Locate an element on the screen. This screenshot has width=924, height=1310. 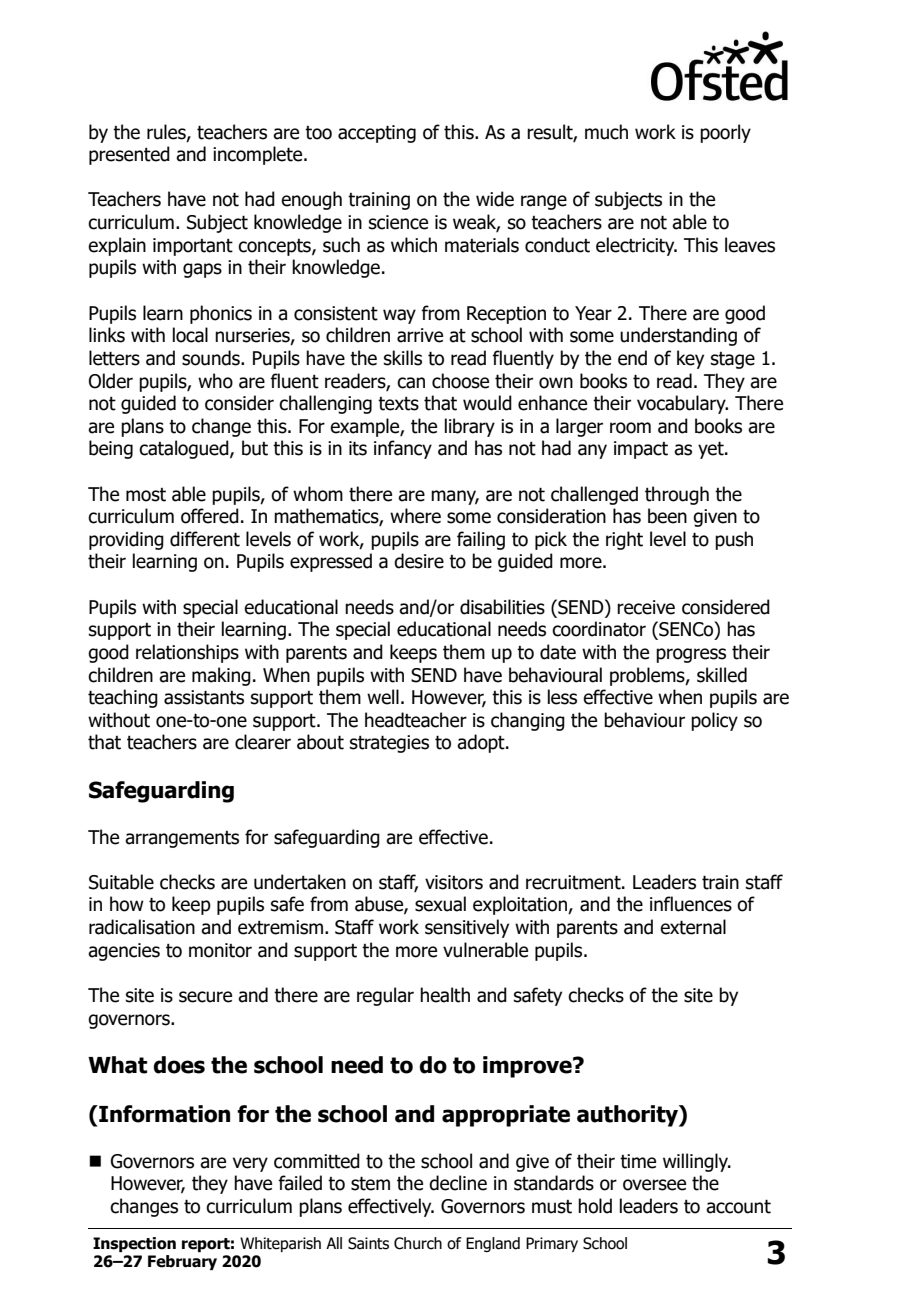
February is located at coordinates (182, 1262).
